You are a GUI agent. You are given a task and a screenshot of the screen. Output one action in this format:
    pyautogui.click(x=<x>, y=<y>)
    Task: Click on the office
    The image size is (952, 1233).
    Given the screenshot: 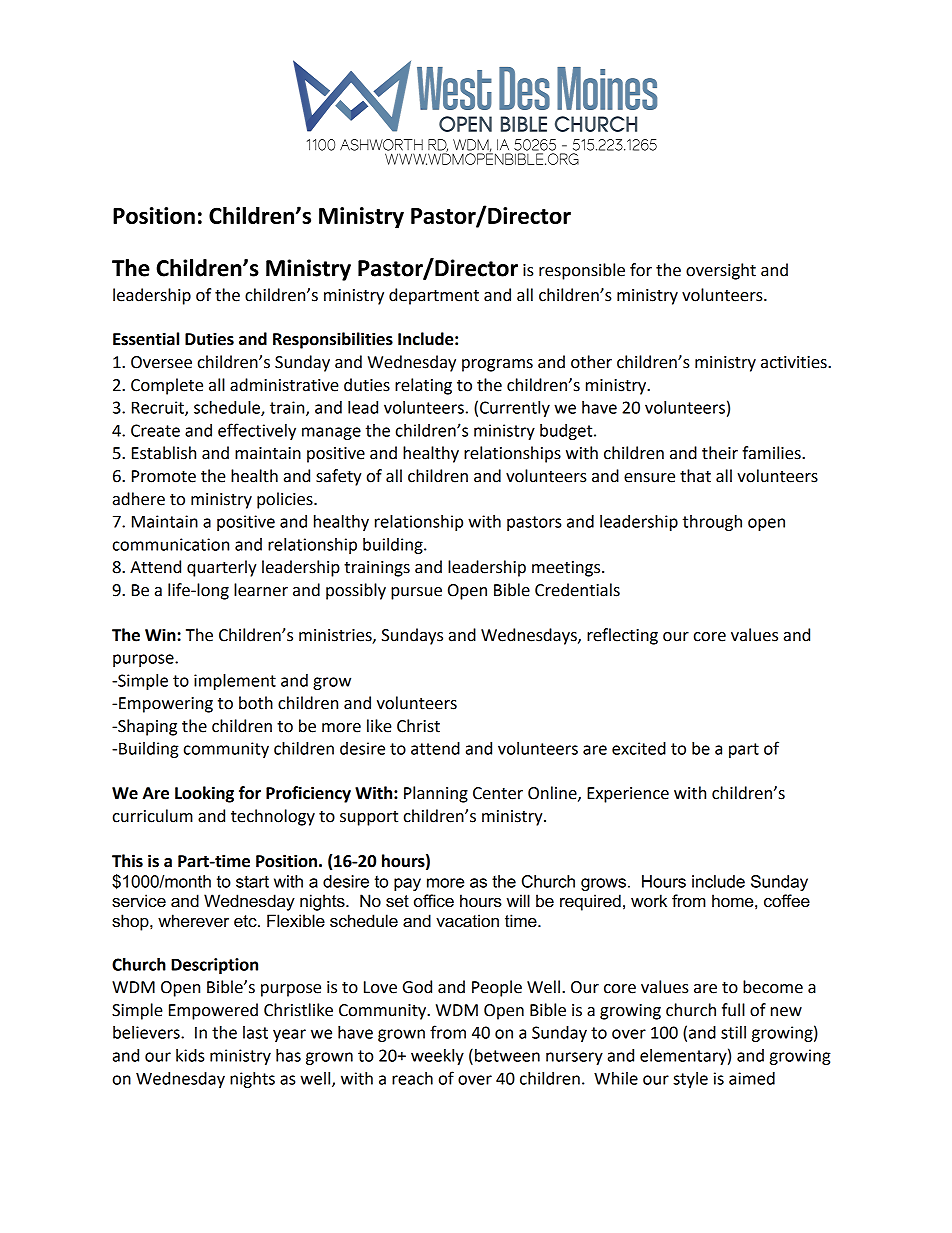 What is the action you would take?
    pyautogui.click(x=434, y=901)
